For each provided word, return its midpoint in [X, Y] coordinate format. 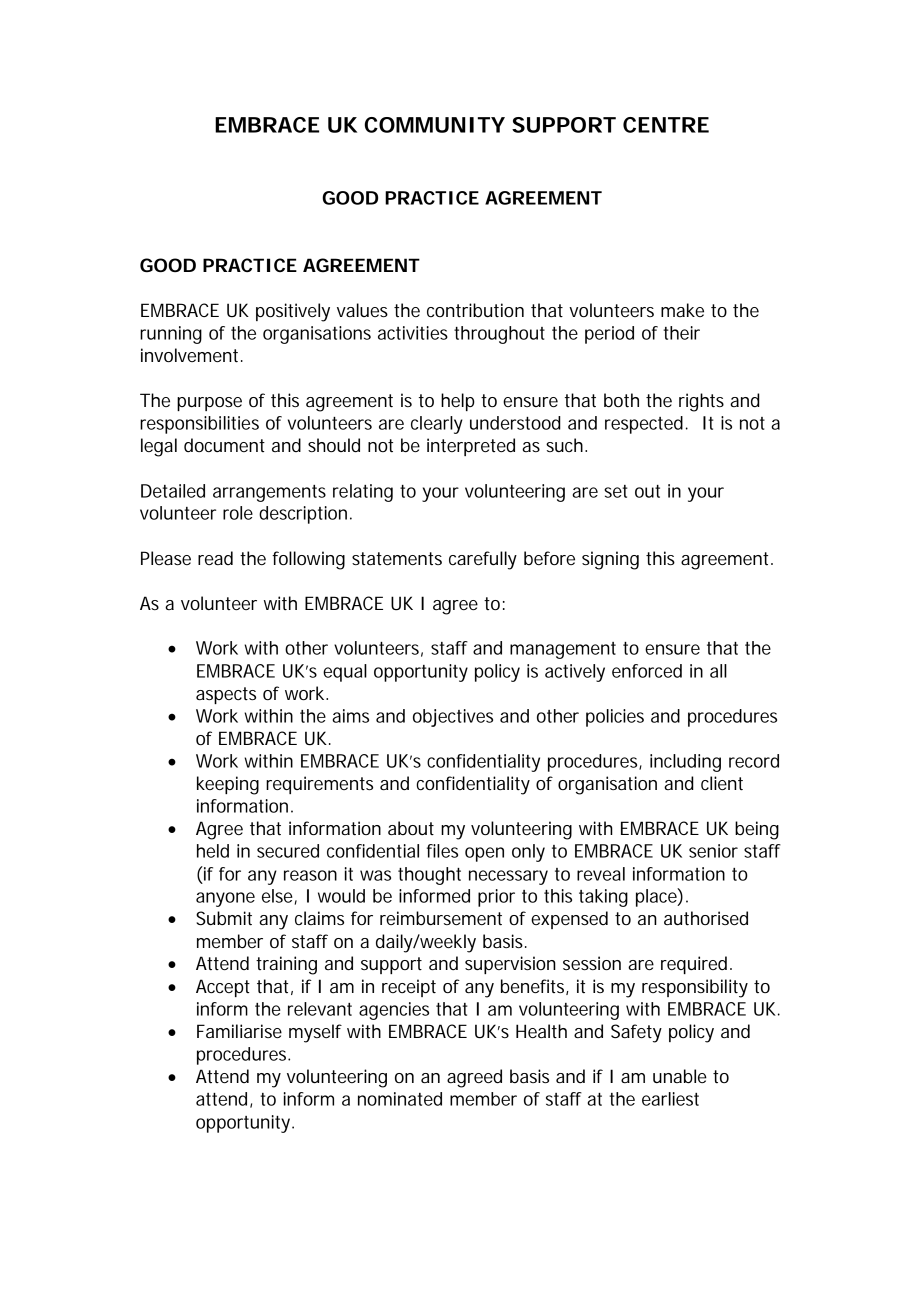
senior [713, 851]
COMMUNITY [435, 125]
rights [701, 402]
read [215, 558]
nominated [400, 1099]
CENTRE [666, 125]
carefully [483, 560]
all [718, 671]
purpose [209, 404]
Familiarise [239, 1031]
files [442, 851]
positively [293, 312]
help [458, 402]
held [213, 851]
